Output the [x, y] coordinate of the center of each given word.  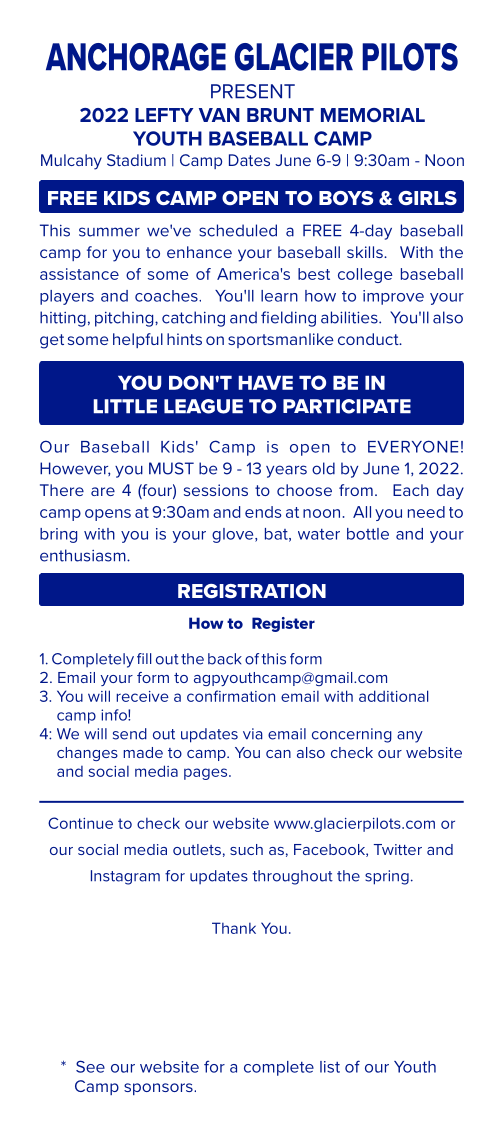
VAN [219, 115]
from [356, 490]
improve [393, 297]
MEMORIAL [373, 115]
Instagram [125, 877]
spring [387, 877]
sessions [216, 490]
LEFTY [164, 115]
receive [142, 696]
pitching [125, 319]
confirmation [231, 696]
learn [279, 296]
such [246, 849]
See [90, 1066]
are [103, 491]
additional [393, 696]
